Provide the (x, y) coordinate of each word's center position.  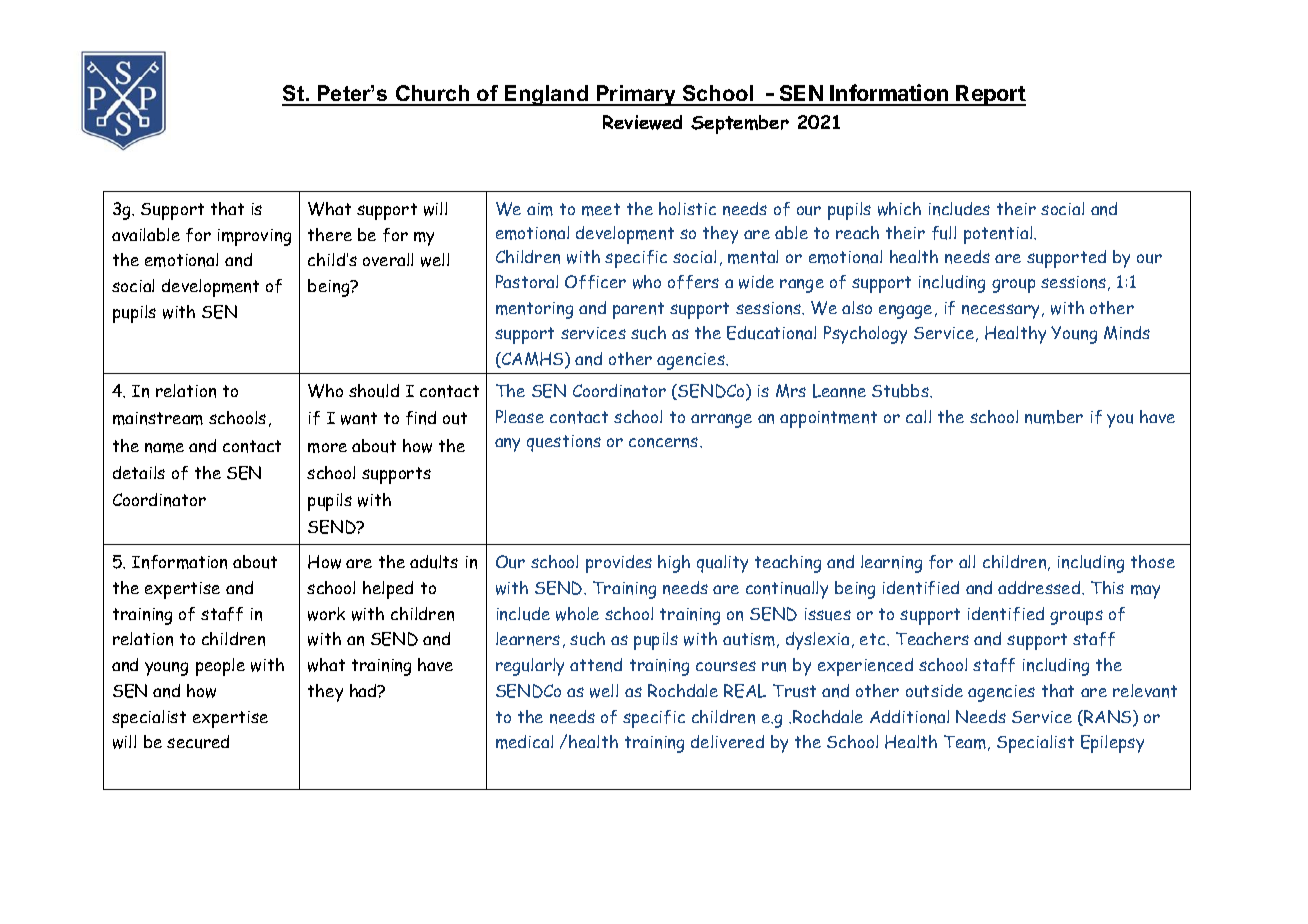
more (327, 448)
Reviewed (642, 122)
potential (999, 235)
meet (601, 209)
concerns (665, 442)
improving (254, 237)
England (547, 95)
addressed (1040, 587)
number (1054, 417)
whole (577, 614)
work (326, 614)
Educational (771, 333)
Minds (1127, 333)
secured (198, 742)
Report (990, 95)
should (374, 391)
